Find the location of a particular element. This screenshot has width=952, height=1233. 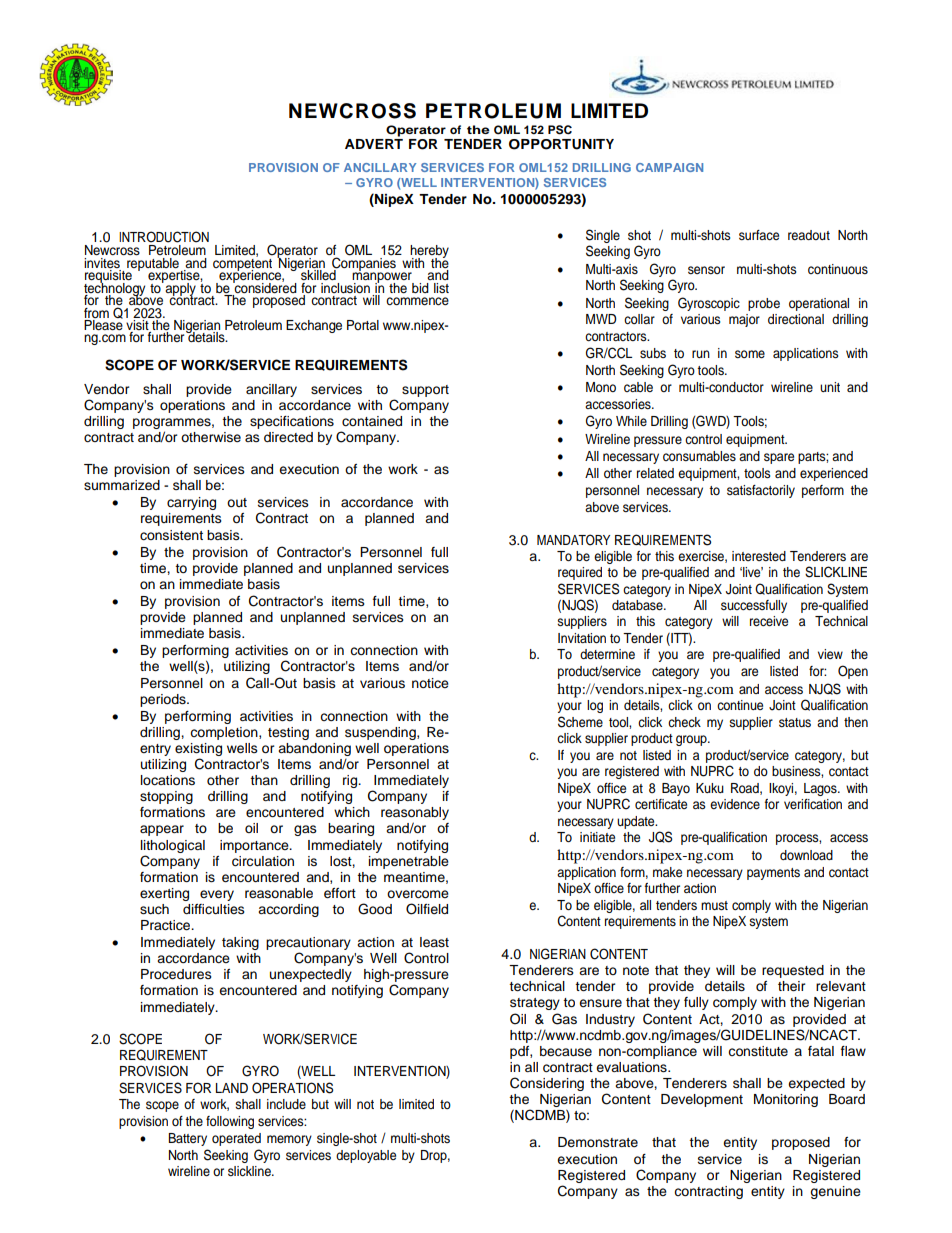

notice is located at coordinates (430, 683).
